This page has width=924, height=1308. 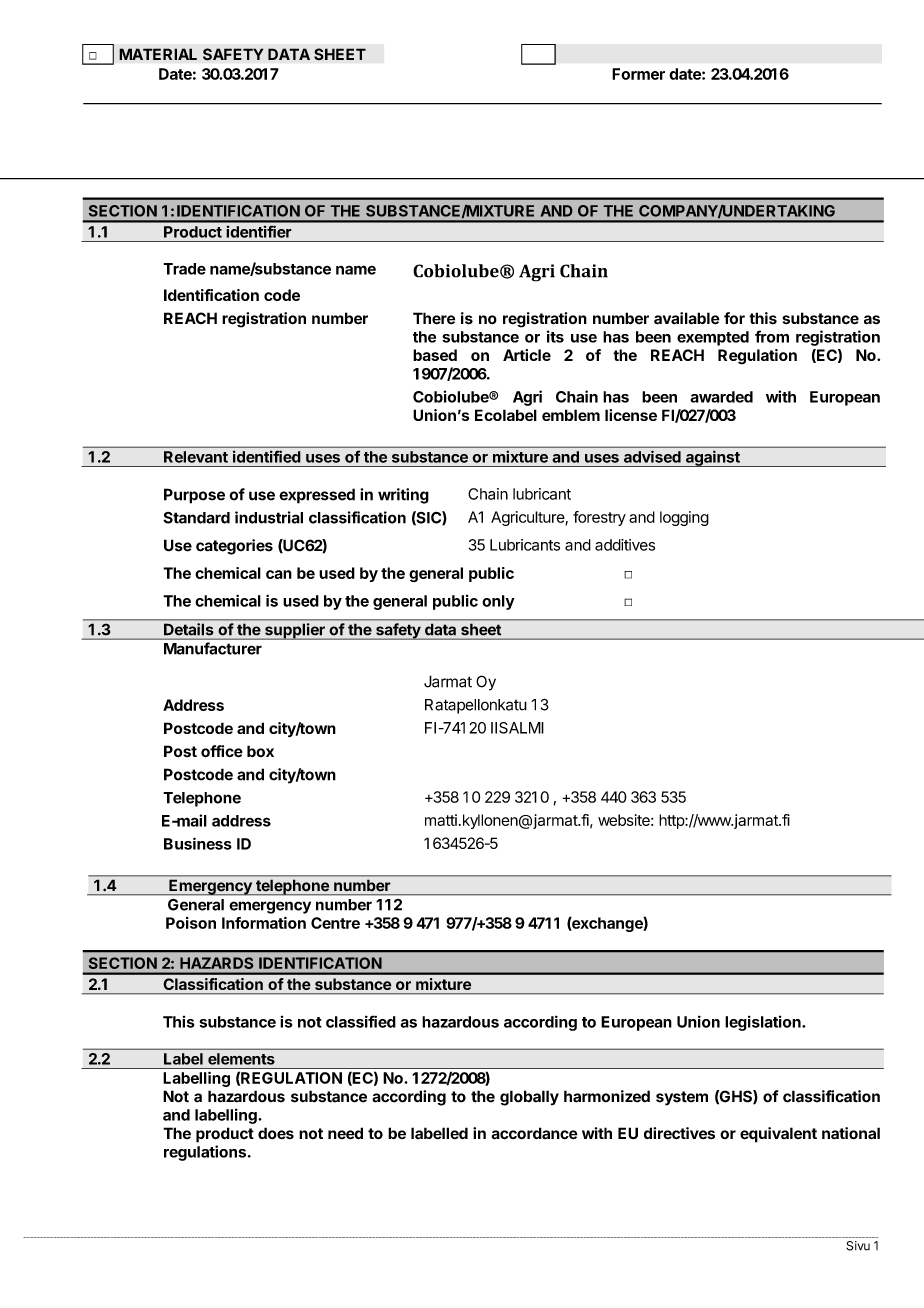 What do you see at coordinates (638, 74) in the page?
I see `Former` at bounding box center [638, 74].
